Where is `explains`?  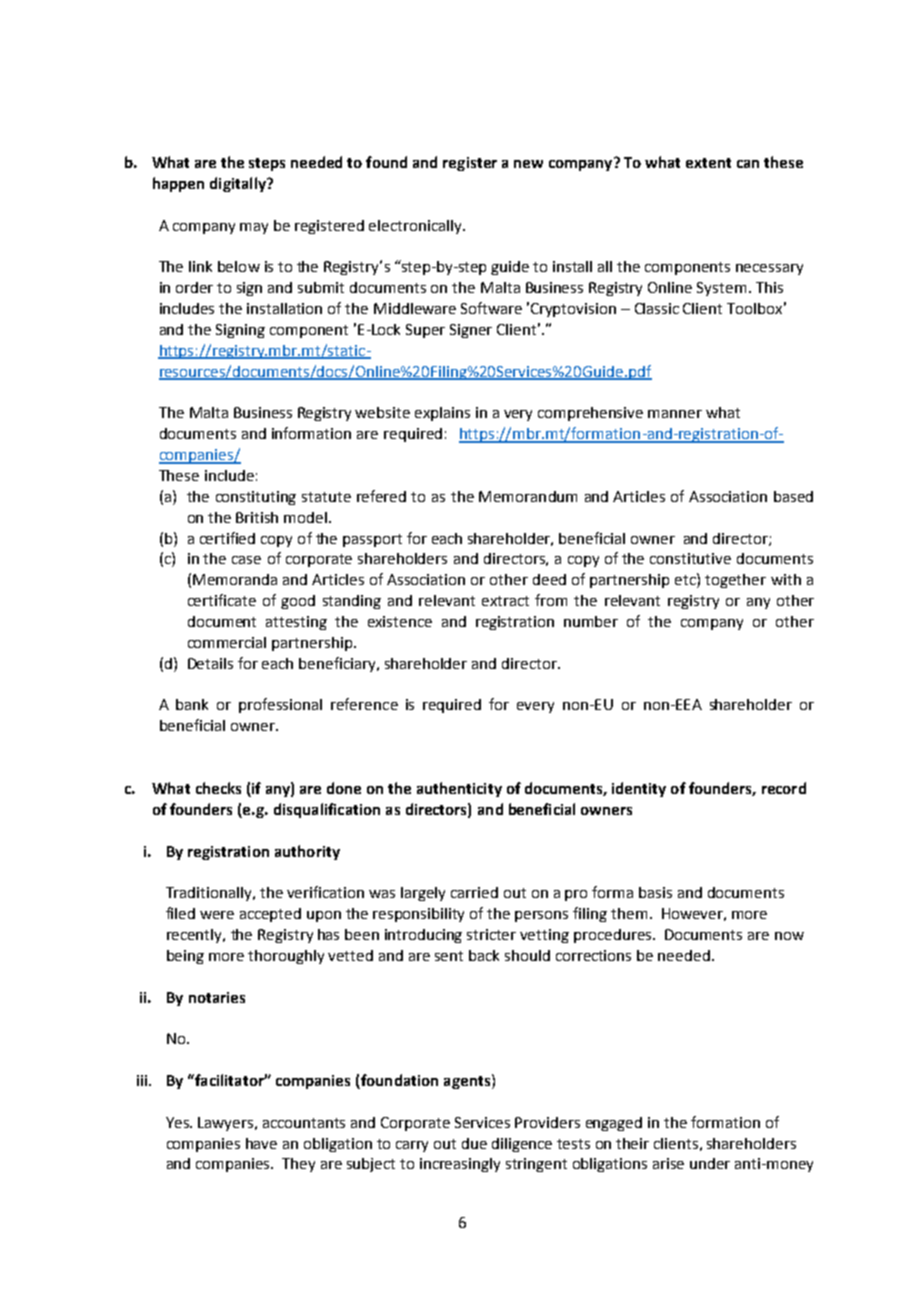 explains is located at coordinates (442, 414).
